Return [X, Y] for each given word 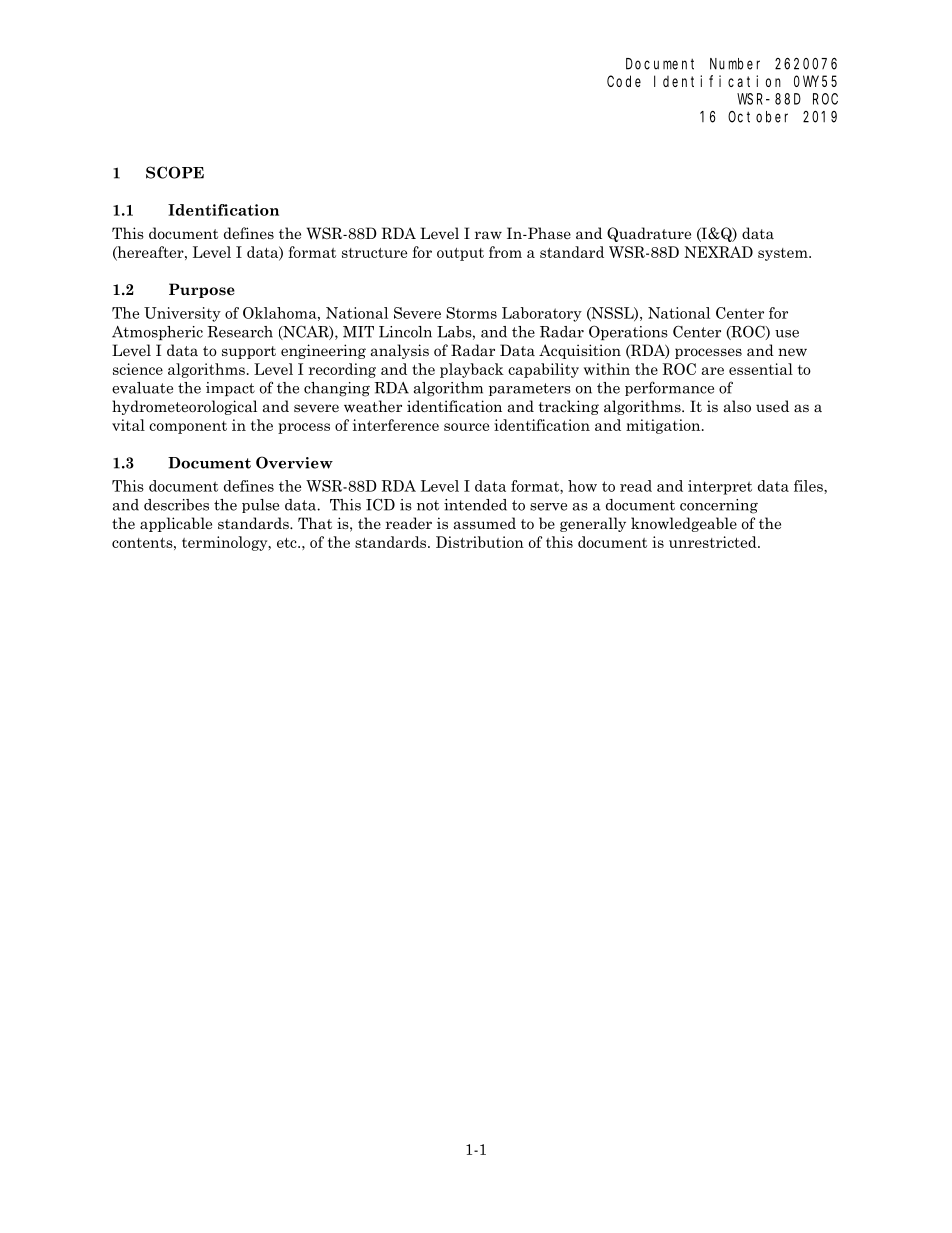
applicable [176, 524]
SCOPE [175, 172]
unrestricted [714, 542]
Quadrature [649, 234]
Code [624, 81]
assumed [484, 523]
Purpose [202, 290]
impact [230, 389]
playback [472, 370]
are [713, 371]
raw [488, 235]
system [784, 254]
